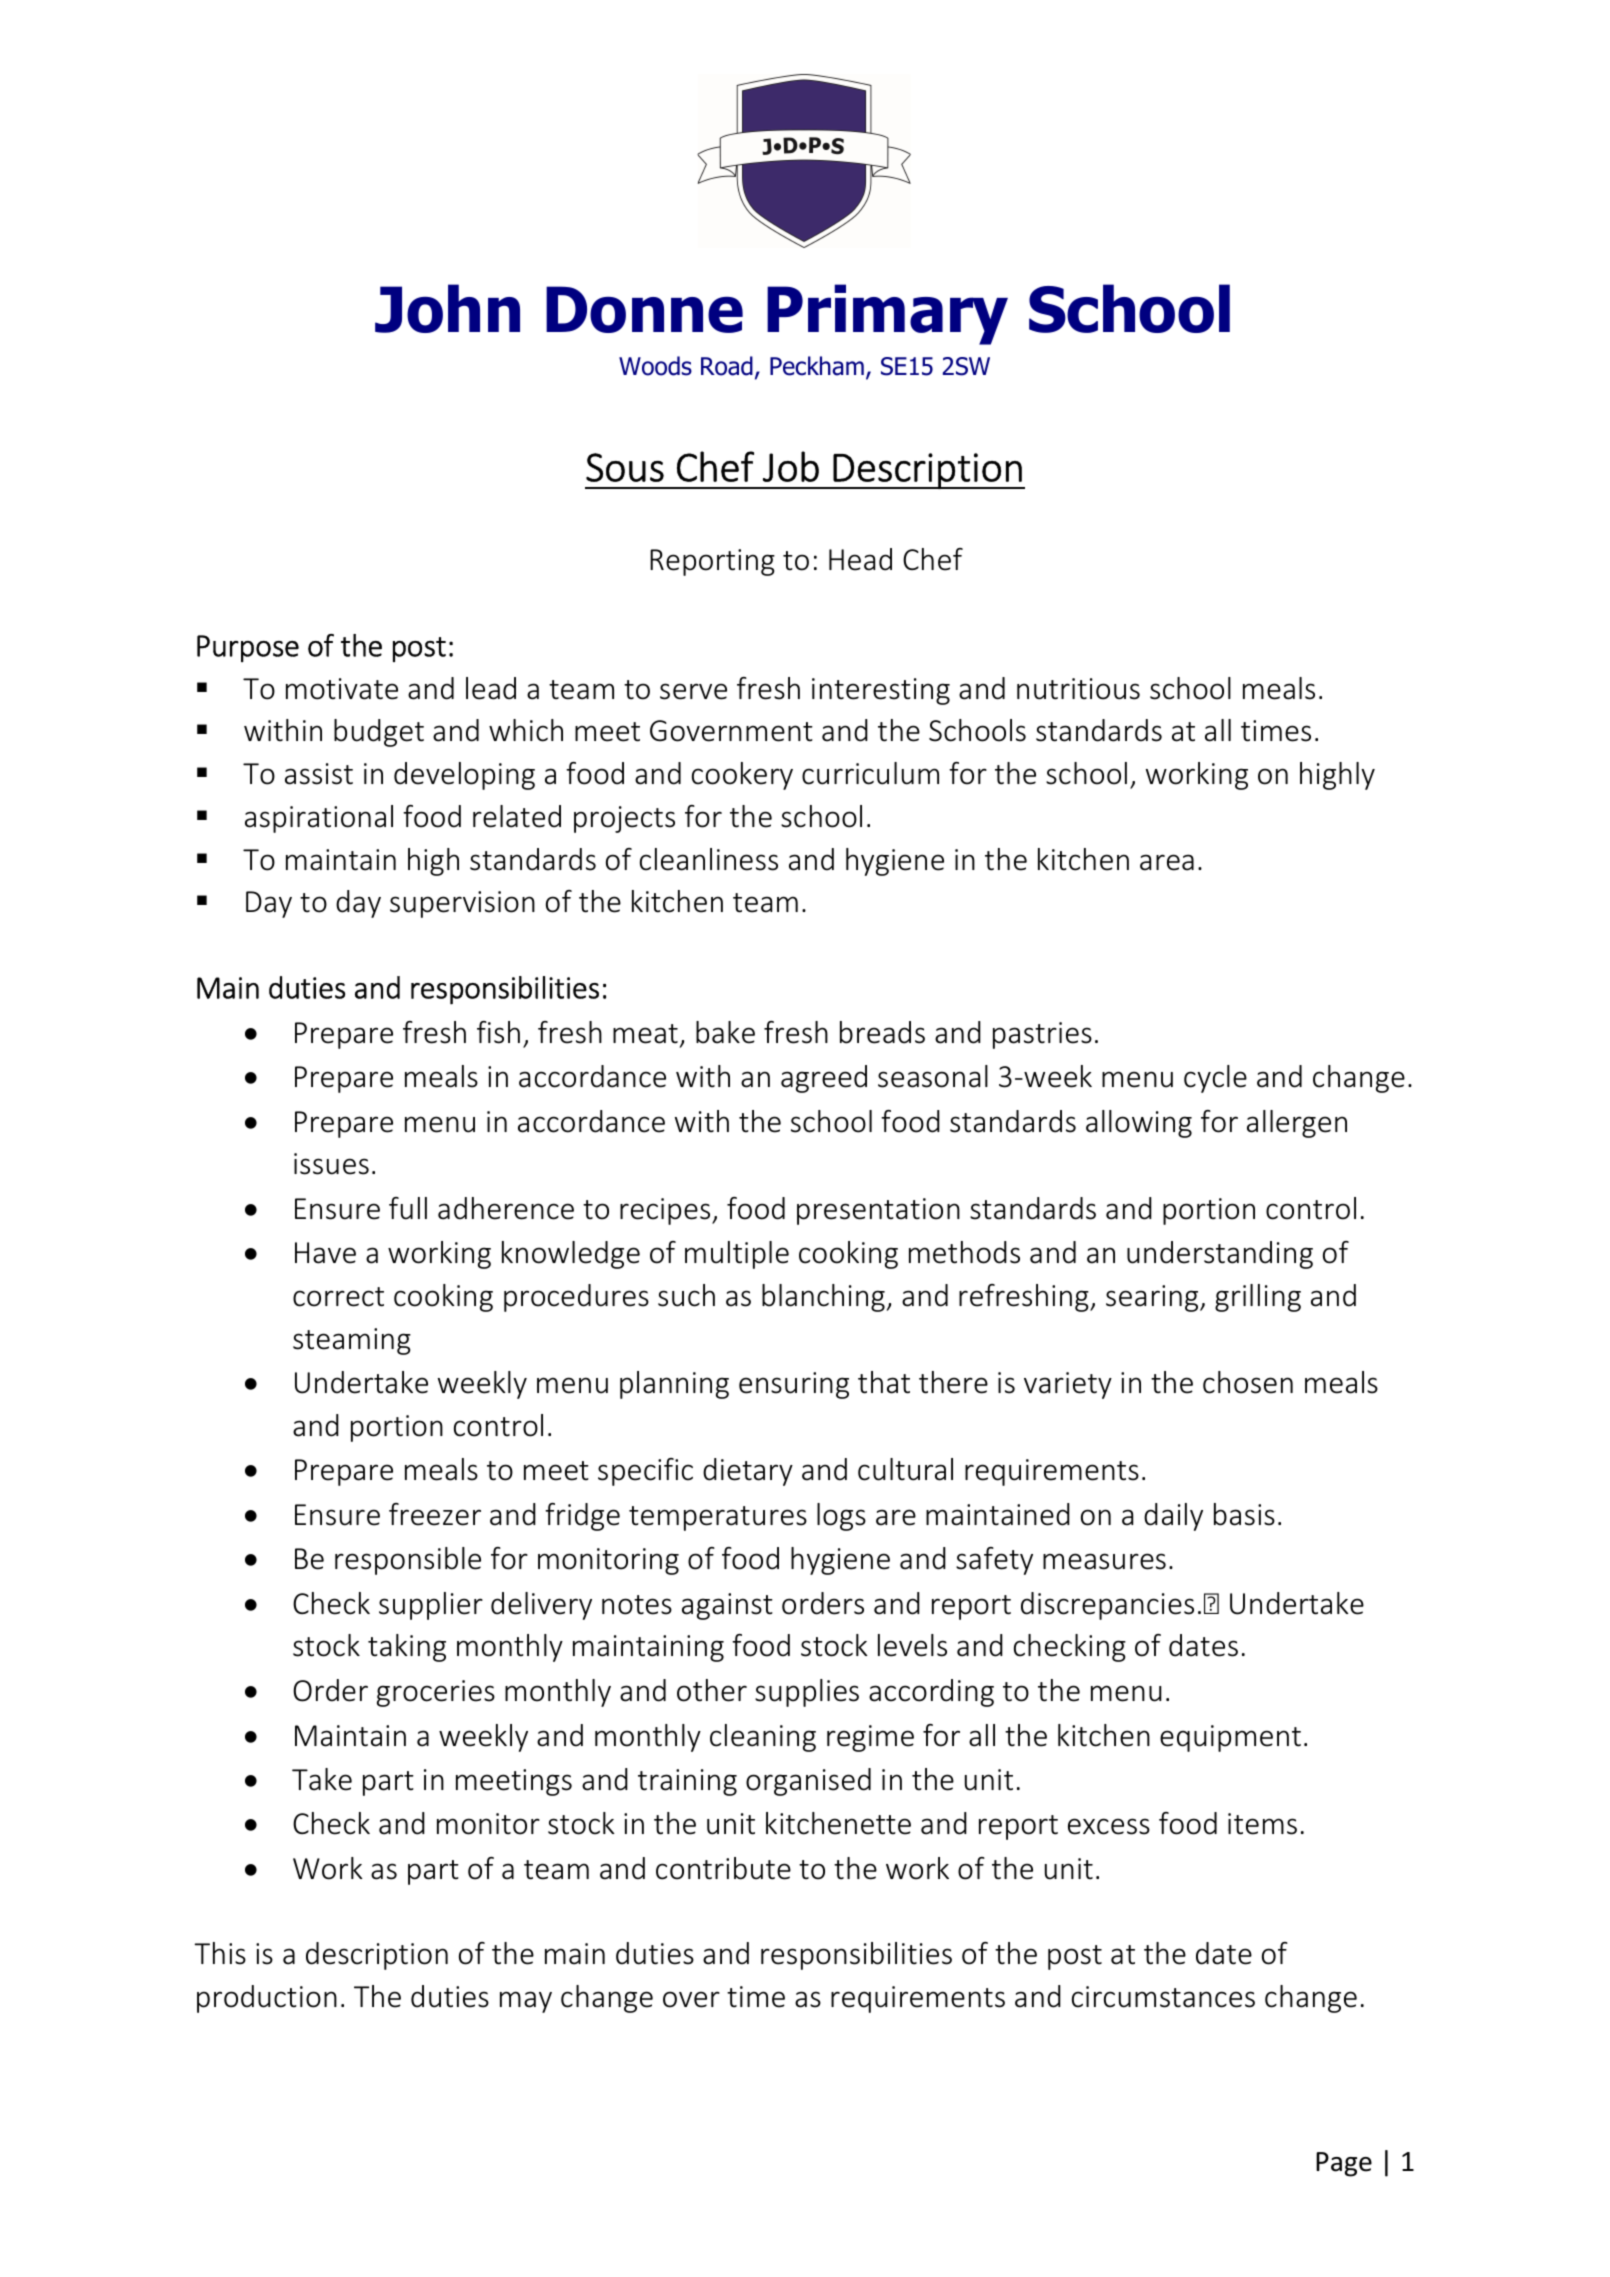 Image resolution: width=1610 pixels, height=2277 pixels. I want to click on groceries, so click(436, 1693).
